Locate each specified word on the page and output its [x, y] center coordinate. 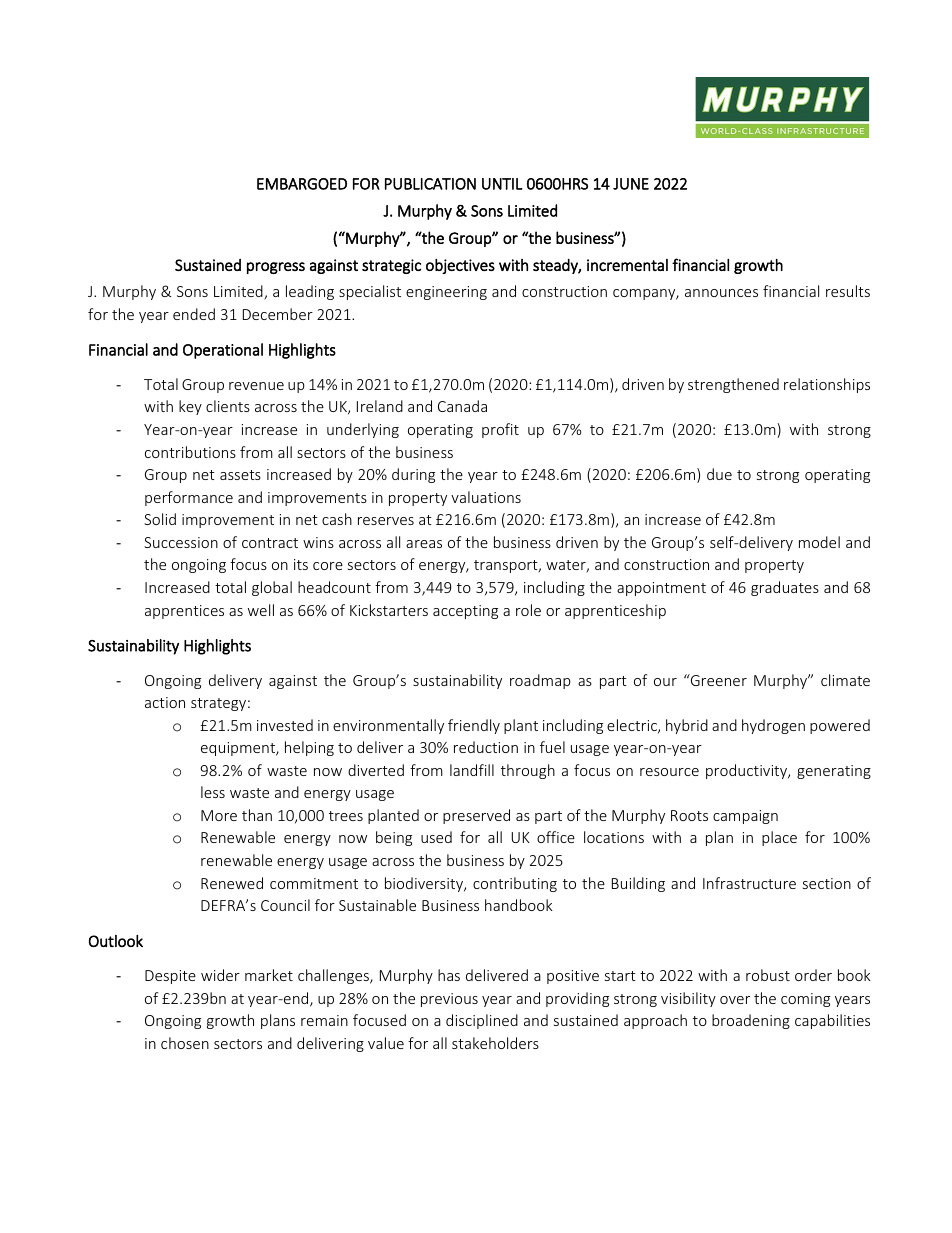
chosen [185, 1043]
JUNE [631, 184]
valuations [486, 497]
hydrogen [773, 726]
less [213, 792]
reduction [486, 747]
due [719, 474]
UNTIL [502, 184]
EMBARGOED [302, 184]
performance [189, 498]
